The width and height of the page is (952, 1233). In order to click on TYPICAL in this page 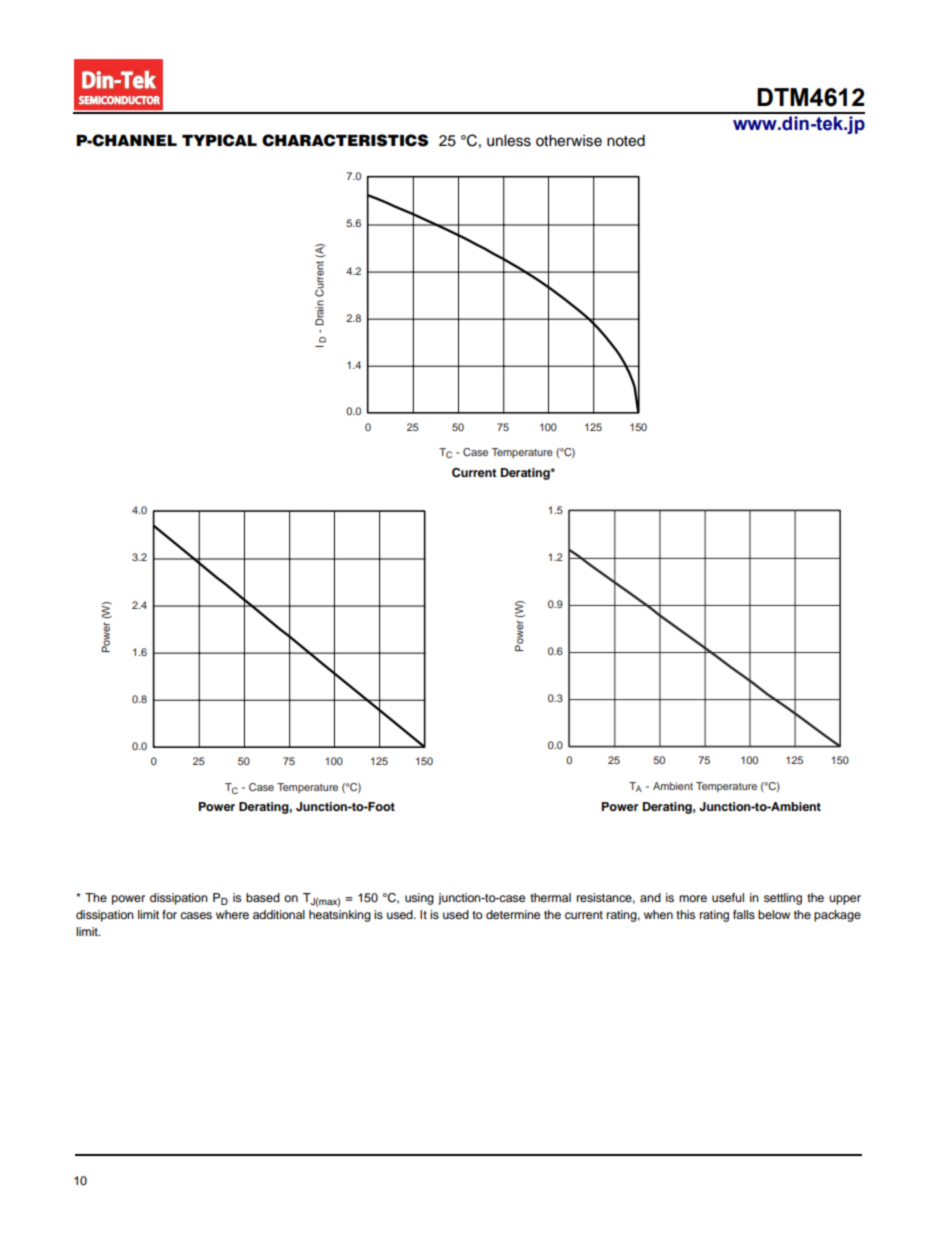, I will do `click(219, 140)`.
